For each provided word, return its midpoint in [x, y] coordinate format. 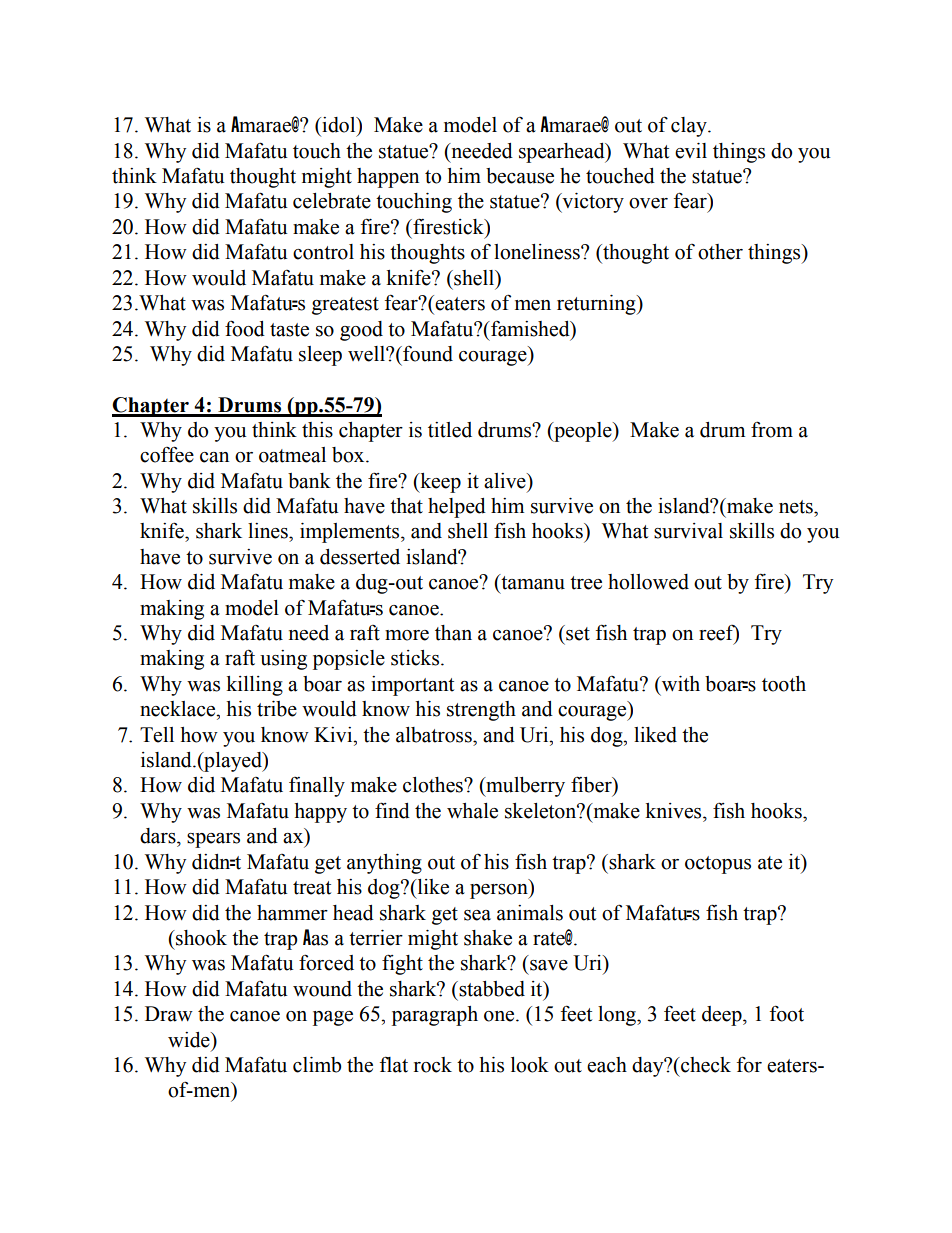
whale [472, 811]
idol [339, 125]
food [245, 328]
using [283, 660]
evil [691, 151]
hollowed [648, 582]
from [772, 429]
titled [450, 430]
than [453, 633]
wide [190, 1040]
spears [213, 840]
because [520, 176]
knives [674, 811]
